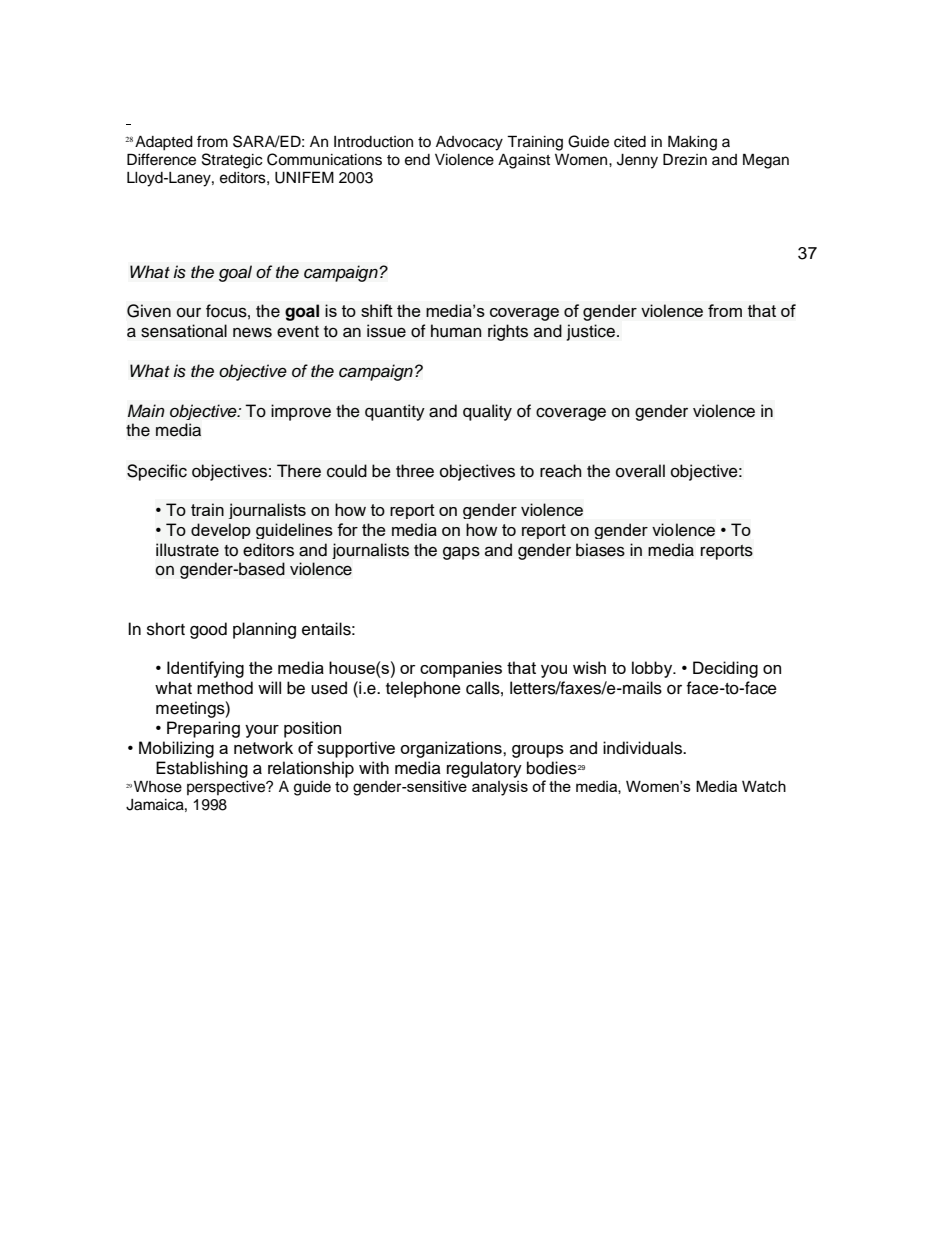 This screenshot has height=1233, width=952. Describe the element at coordinates (208, 630) in the screenshot. I see `good` at that location.
